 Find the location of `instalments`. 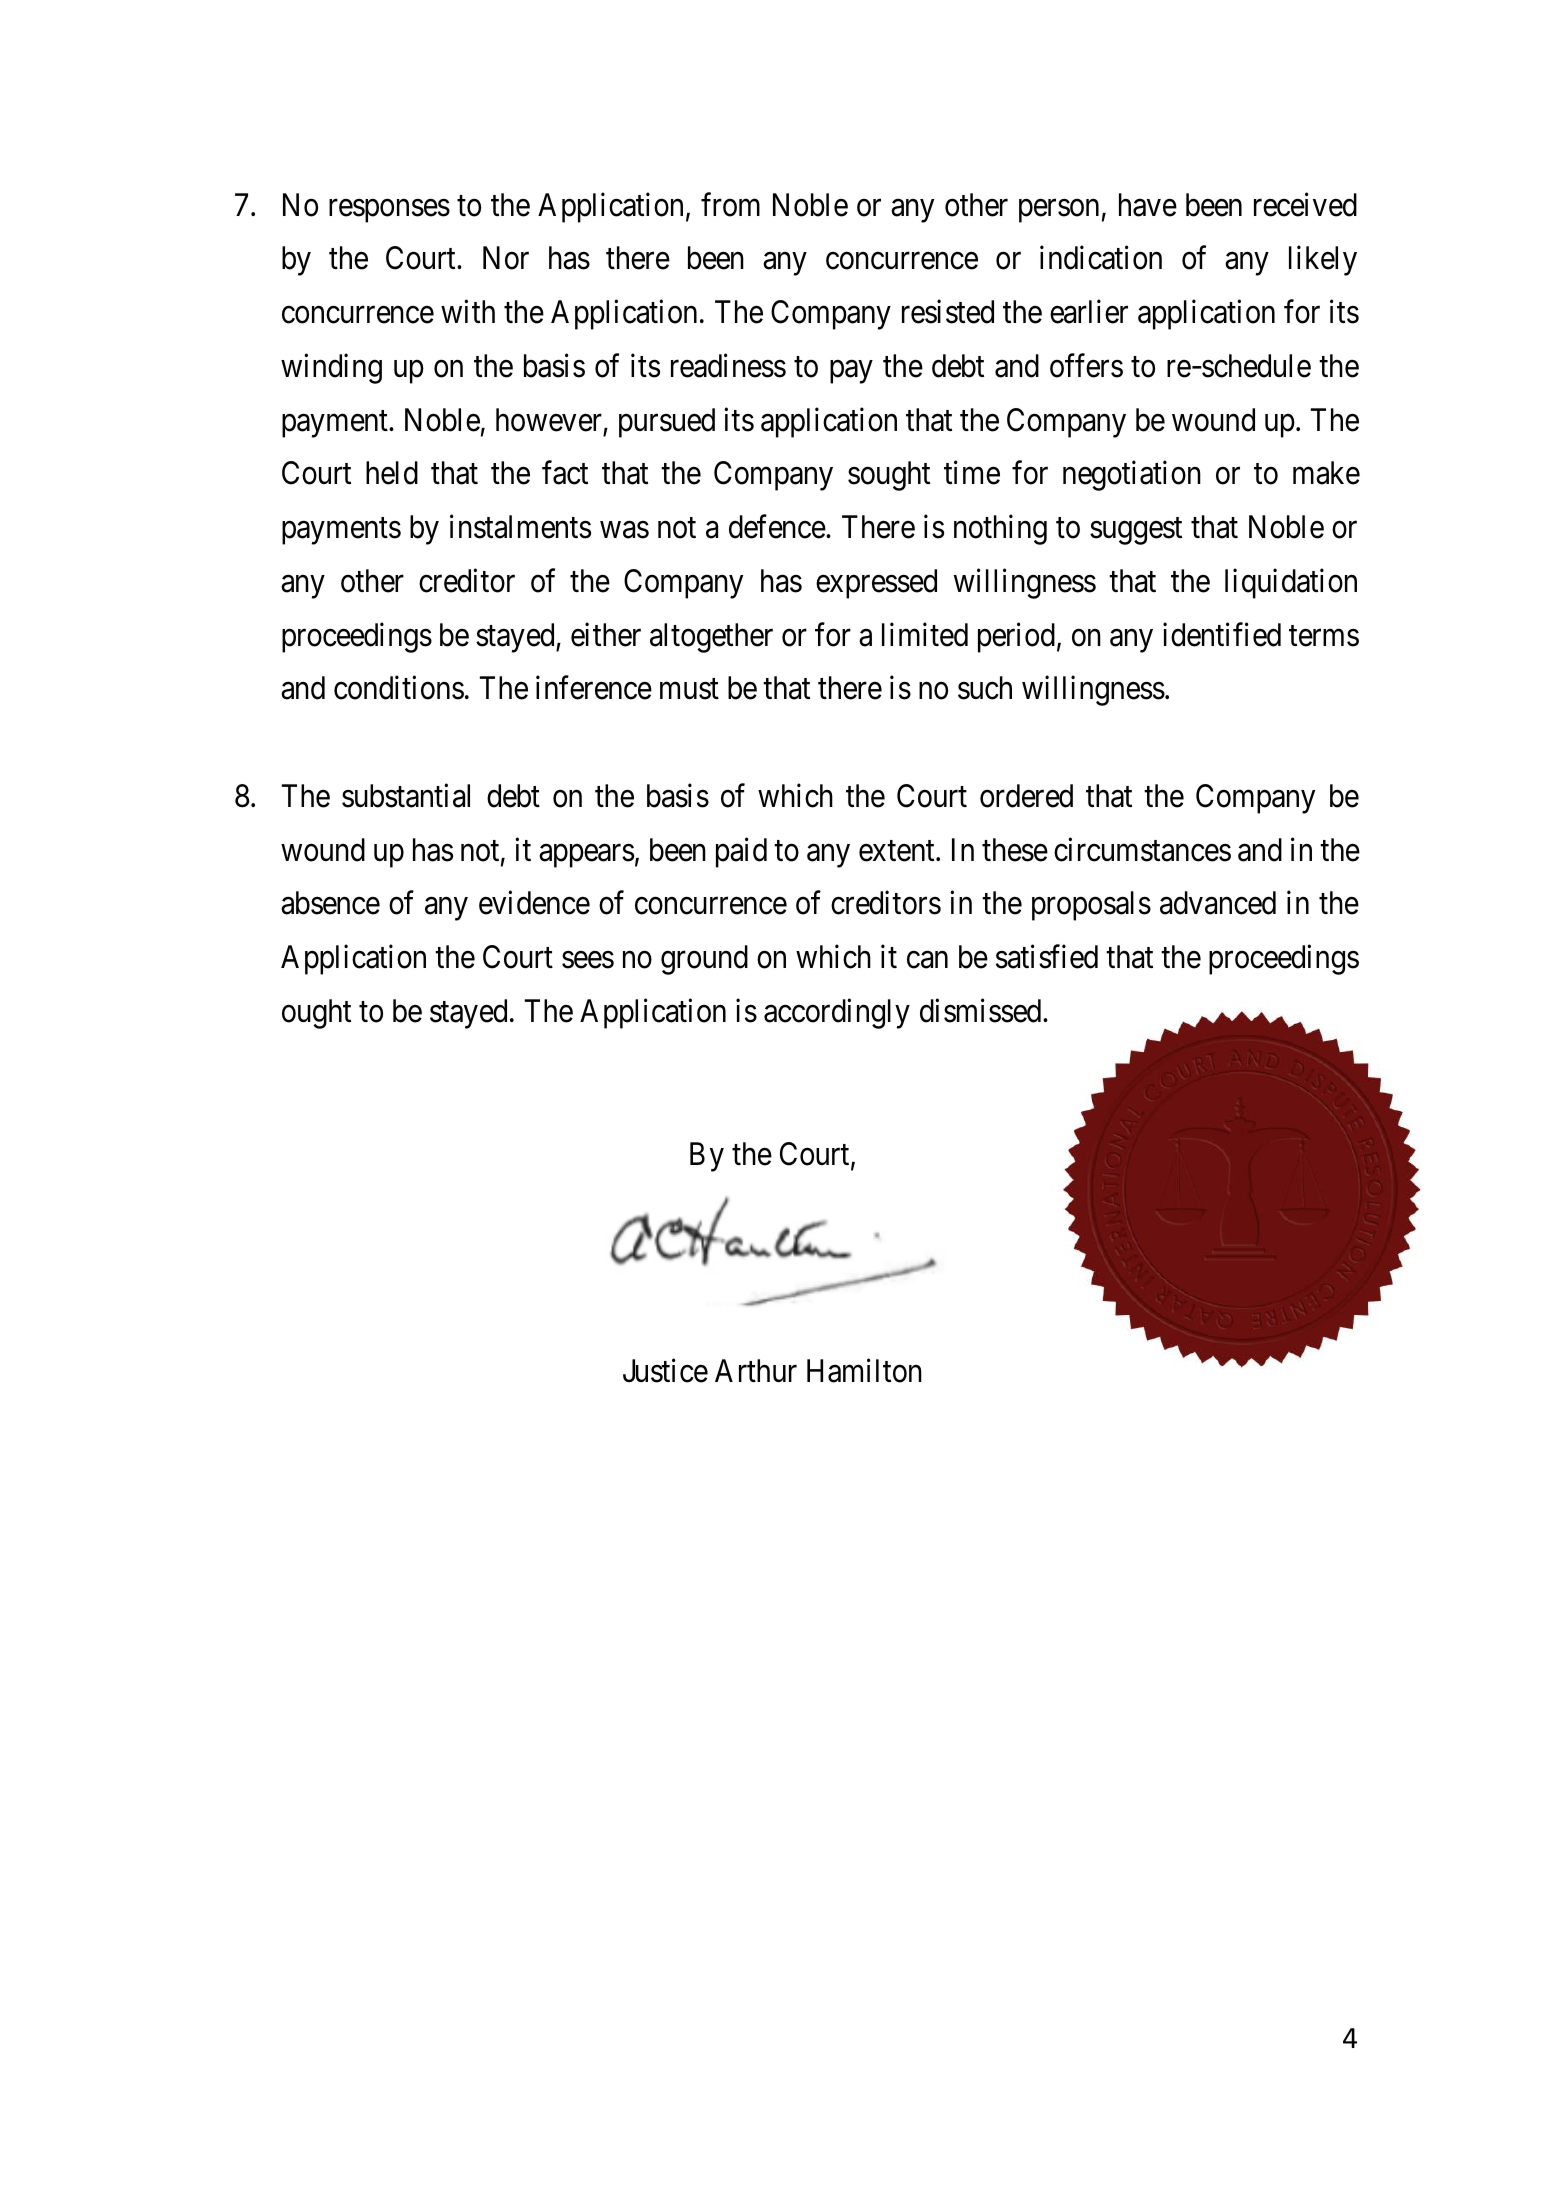

instalments is located at coordinates (520, 527).
